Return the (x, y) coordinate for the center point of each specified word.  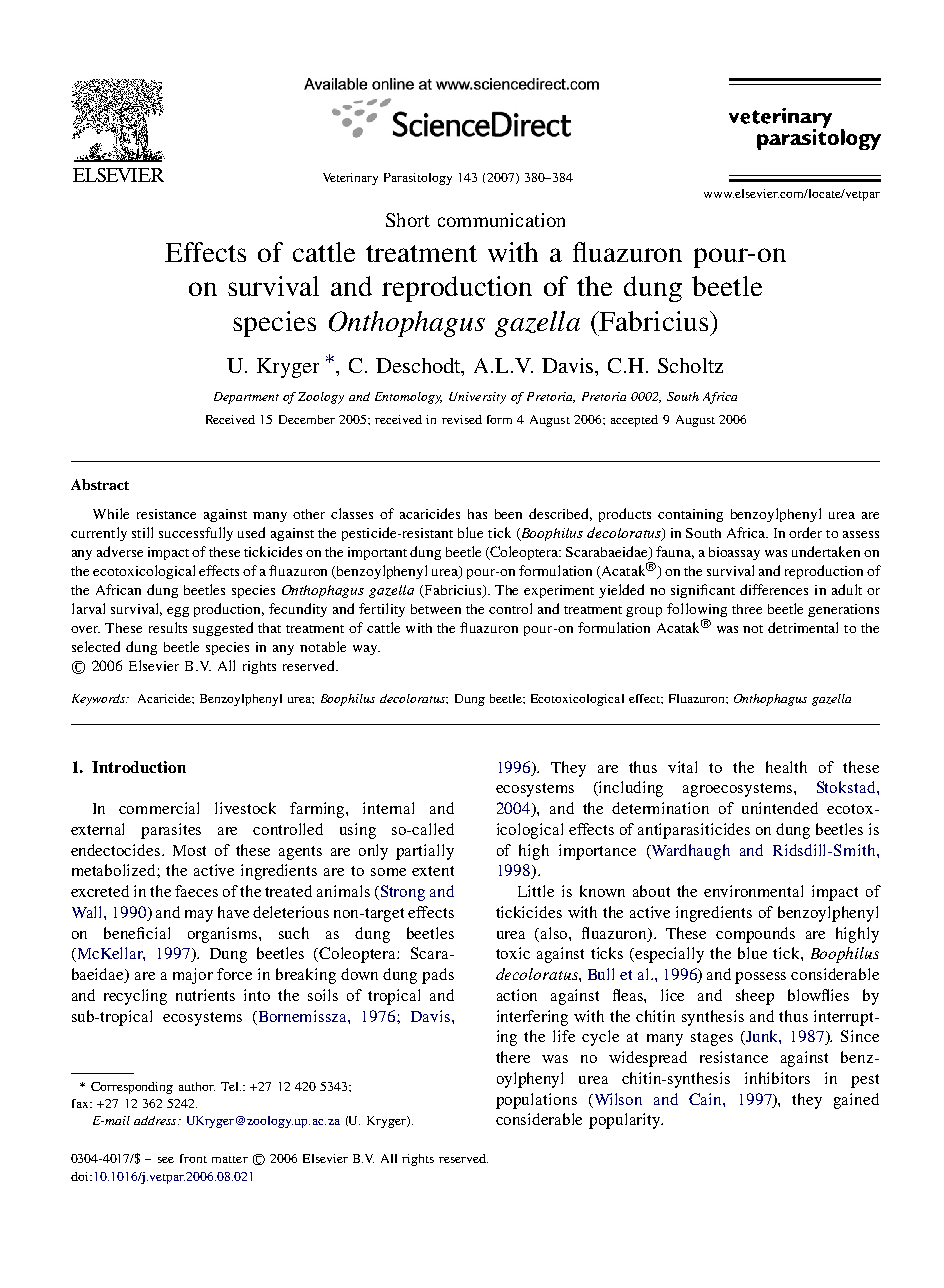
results (168, 627)
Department (246, 398)
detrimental (803, 627)
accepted (634, 421)
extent (433, 871)
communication (501, 220)
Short (408, 220)
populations (536, 1101)
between (436, 609)
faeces (196, 891)
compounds (755, 935)
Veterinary (350, 179)
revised (462, 419)
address (156, 1120)
